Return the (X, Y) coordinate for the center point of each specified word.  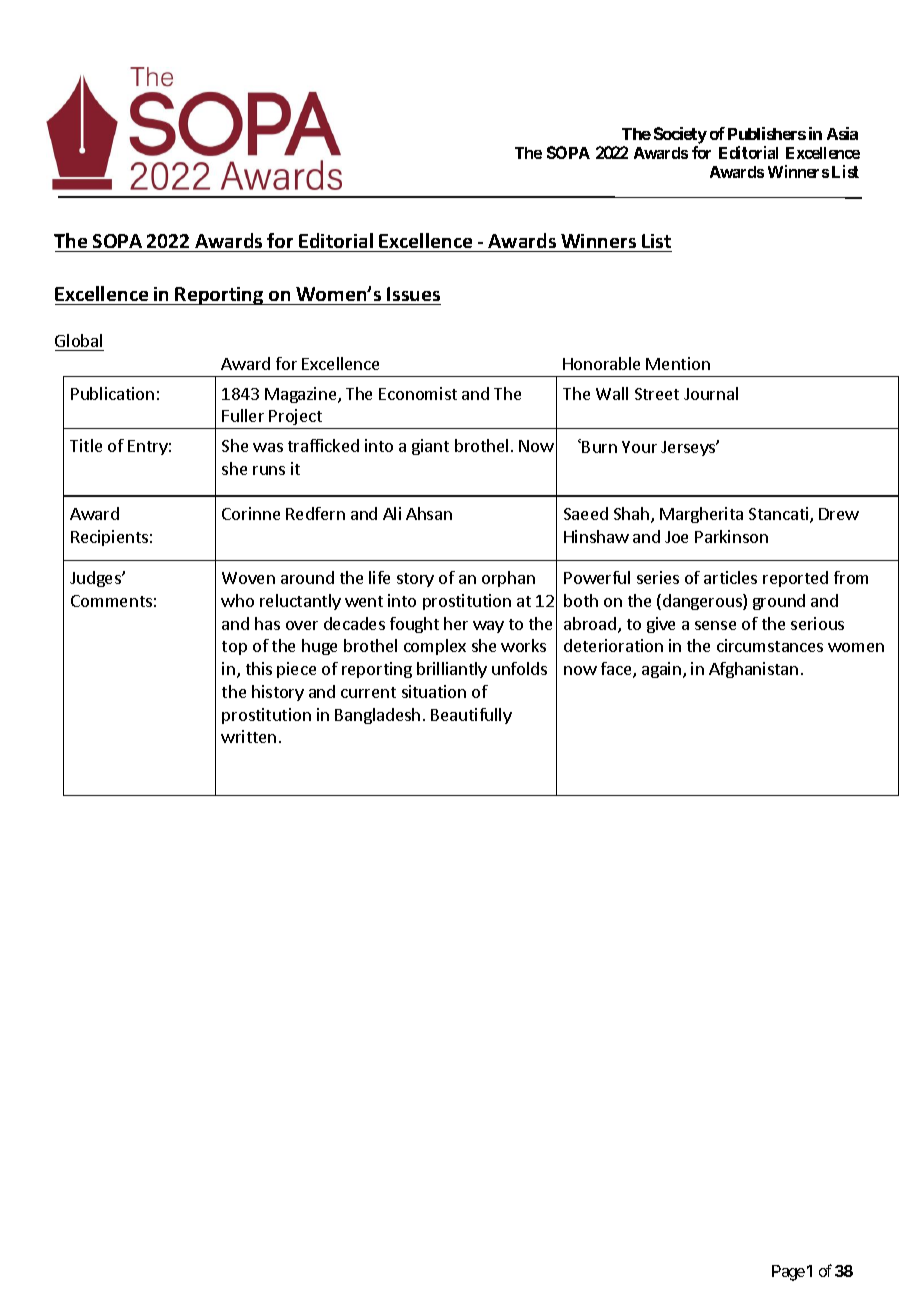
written (248, 736)
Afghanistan (753, 670)
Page (788, 1273)
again (661, 670)
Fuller (243, 415)
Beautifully (471, 716)
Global (78, 340)
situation (434, 691)
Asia (842, 133)
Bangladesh (377, 716)
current (368, 692)
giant (430, 447)
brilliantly (452, 670)
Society (680, 135)
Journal (711, 393)
